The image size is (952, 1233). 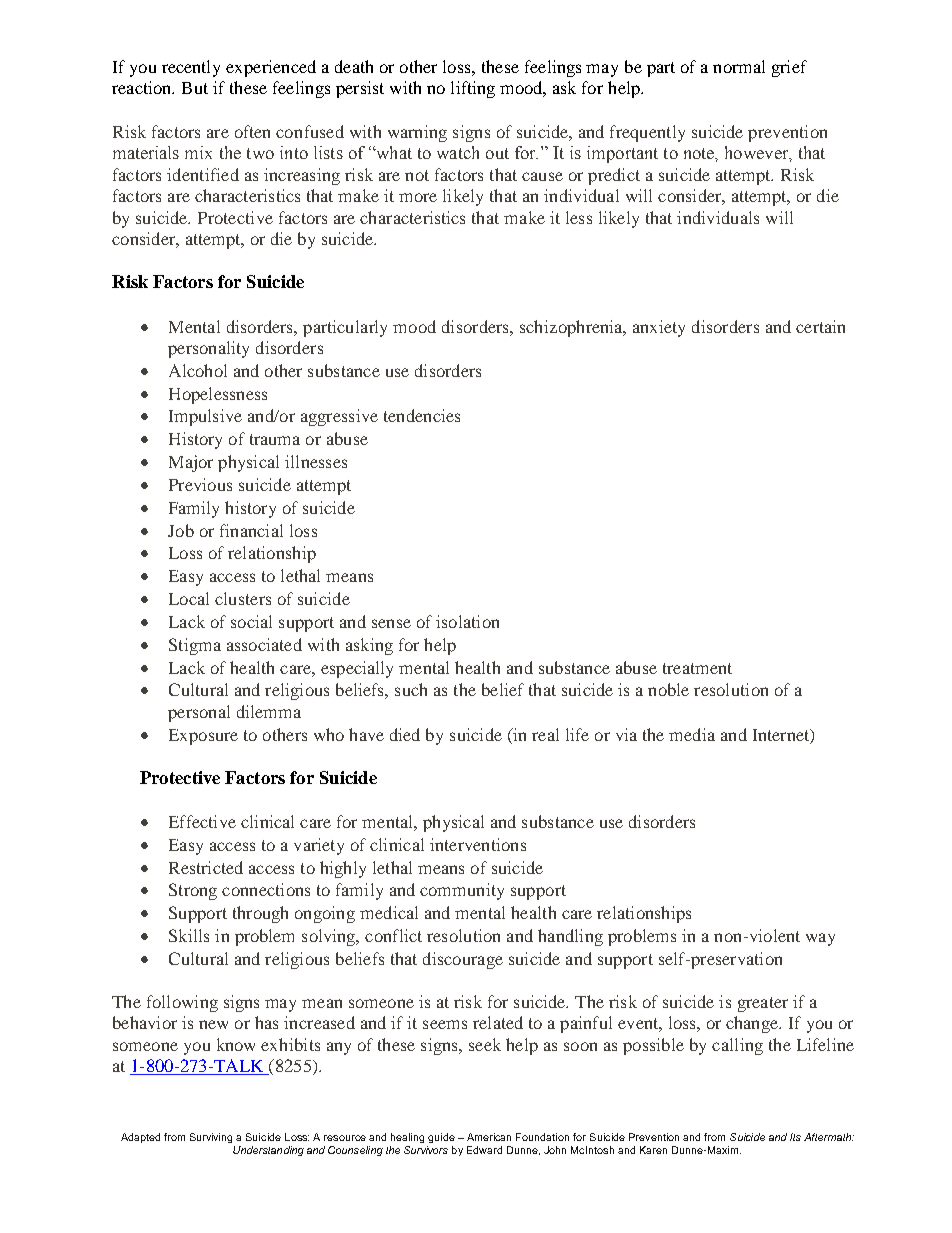 What do you see at coordinates (211, 1138) in the document?
I see `Surviving` at bounding box center [211, 1138].
